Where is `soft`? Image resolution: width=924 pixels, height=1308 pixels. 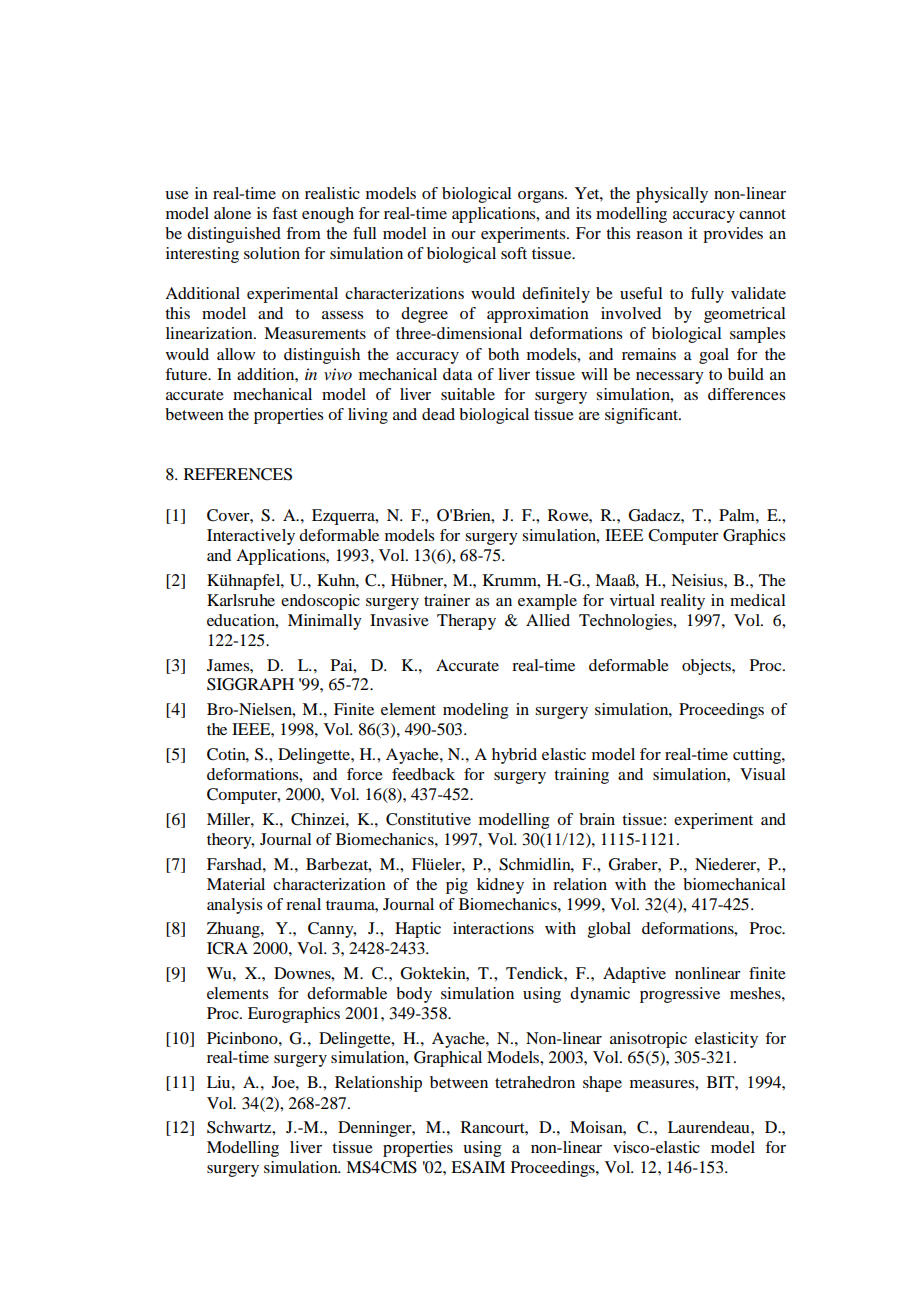
soft is located at coordinates (514, 253).
